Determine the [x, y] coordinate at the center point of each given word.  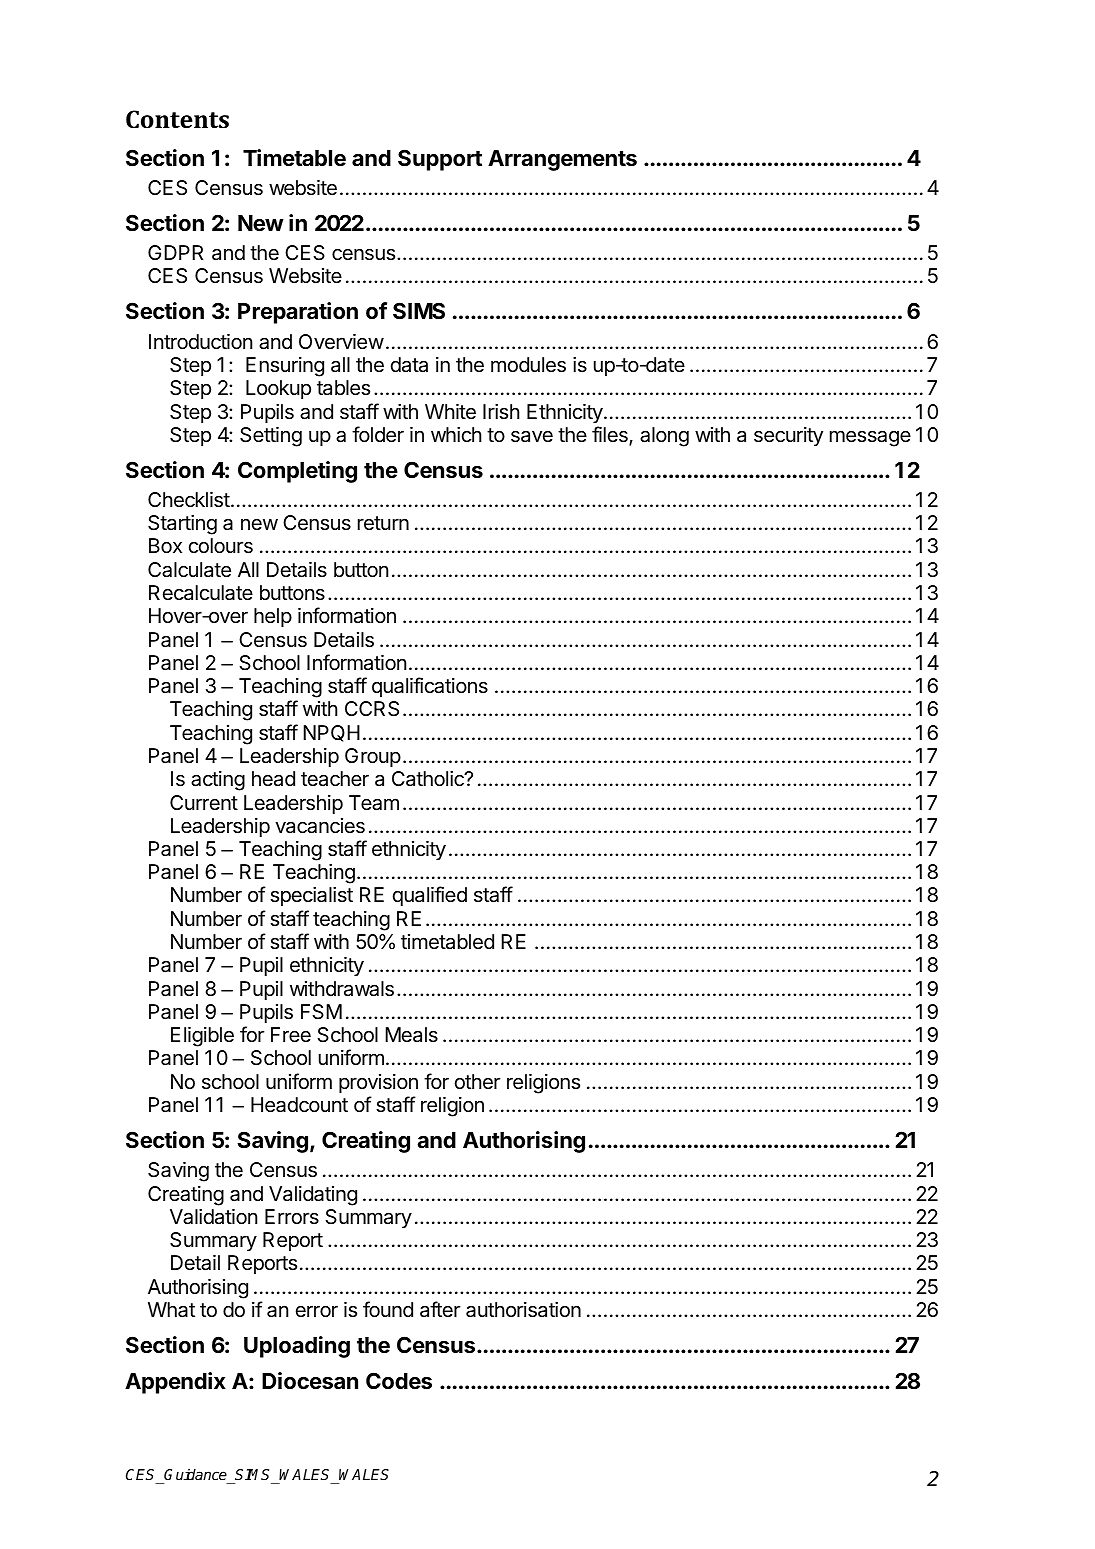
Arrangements [562, 160]
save [532, 436]
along [664, 437]
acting [218, 781]
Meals [411, 1034]
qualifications [430, 687]
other [477, 1082]
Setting [271, 437]
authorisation [523, 1310]
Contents [177, 119]
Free [291, 1034]
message [870, 438]
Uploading [297, 1347]
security [788, 436]
